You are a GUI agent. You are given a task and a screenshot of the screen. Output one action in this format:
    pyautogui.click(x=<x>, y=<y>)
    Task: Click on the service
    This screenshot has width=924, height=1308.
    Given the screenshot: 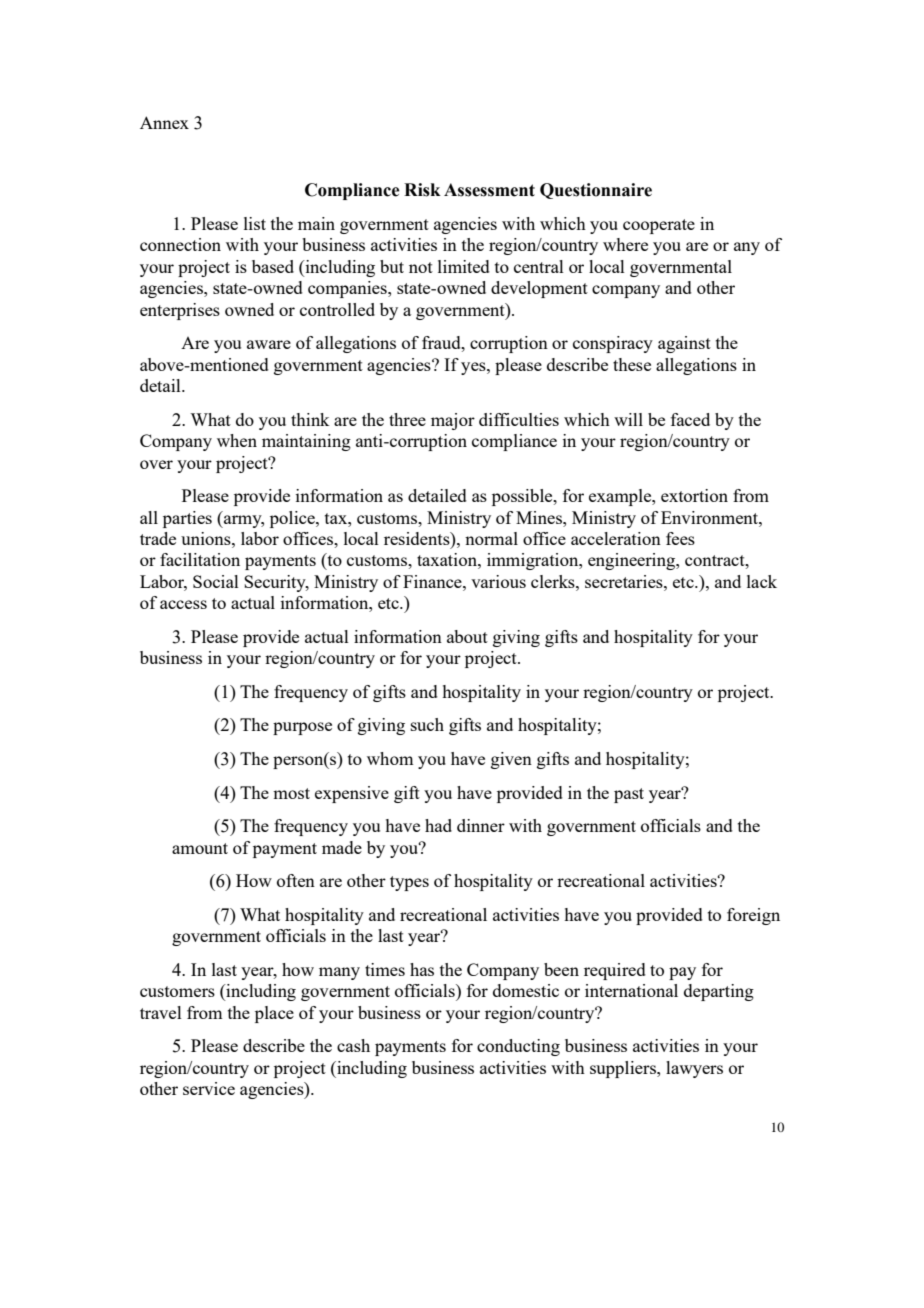 What is the action you would take?
    pyautogui.click(x=209, y=1088)
